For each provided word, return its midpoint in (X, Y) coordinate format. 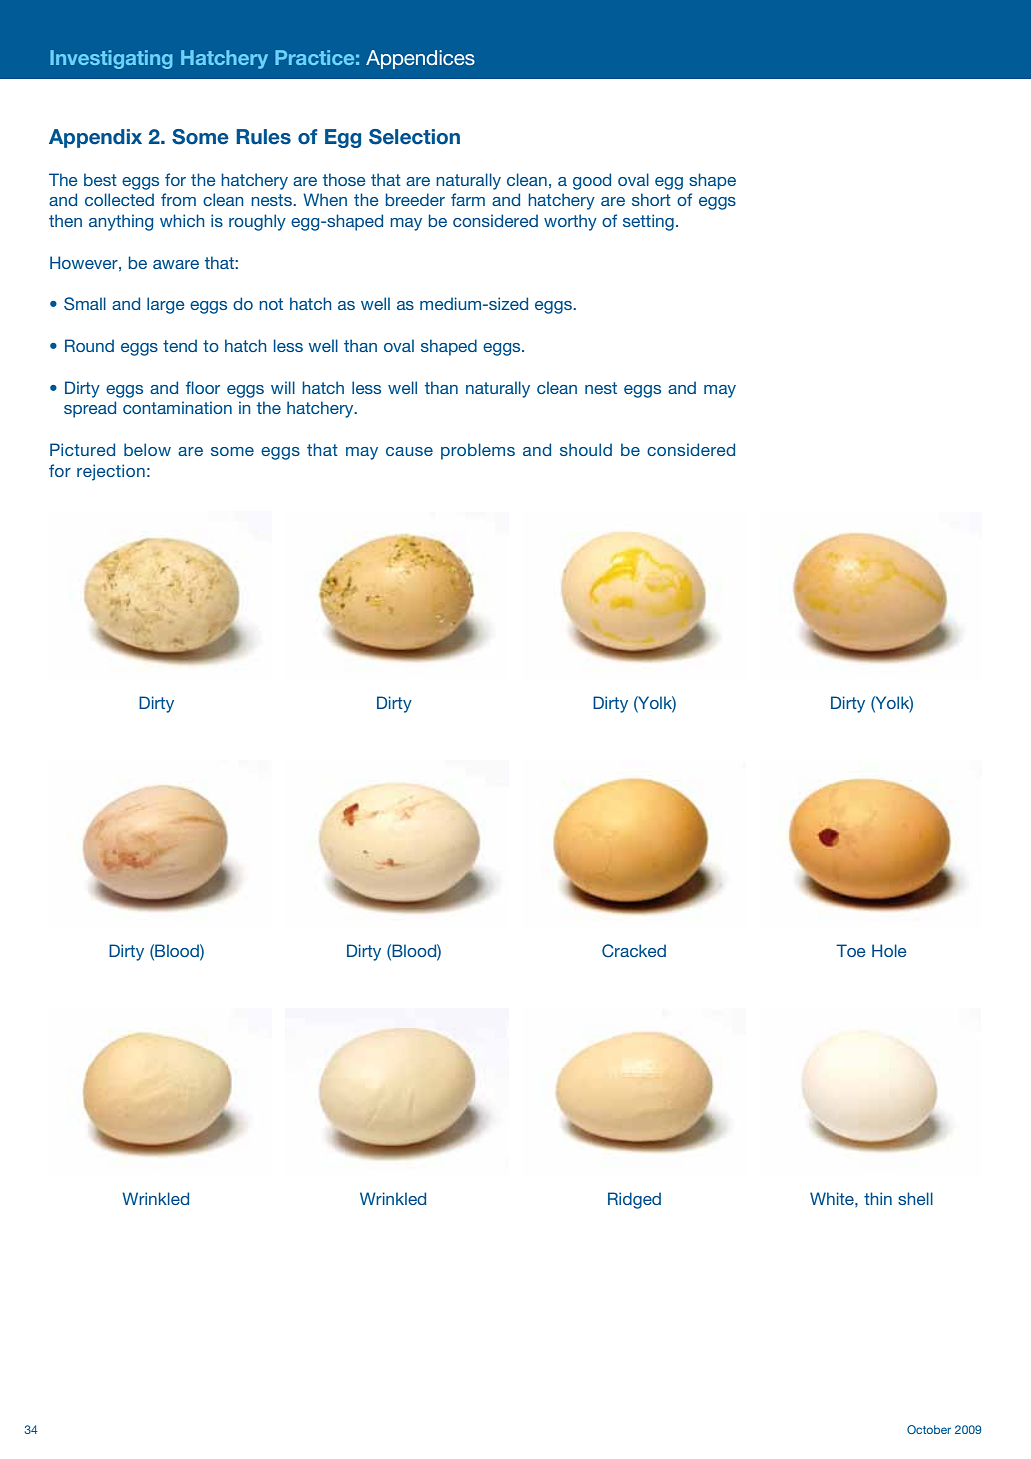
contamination (177, 407)
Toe (851, 950)
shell (915, 1198)
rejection (111, 472)
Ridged (634, 1200)
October (929, 1429)
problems (478, 451)
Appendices (420, 59)
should (586, 449)
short (651, 199)
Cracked (634, 951)
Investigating (111, 59)
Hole (889, 950)
